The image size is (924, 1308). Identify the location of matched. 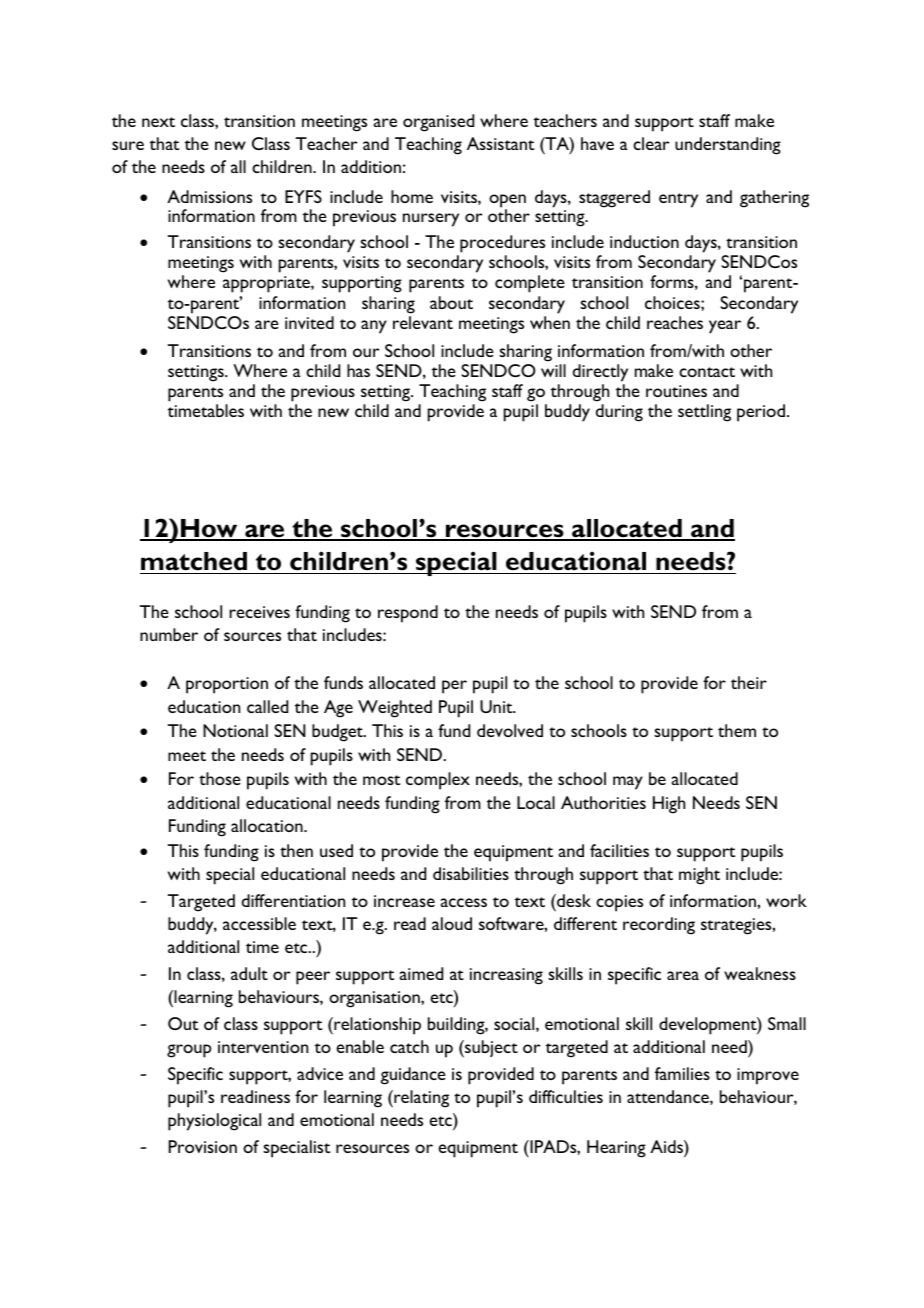
(194, 561).
